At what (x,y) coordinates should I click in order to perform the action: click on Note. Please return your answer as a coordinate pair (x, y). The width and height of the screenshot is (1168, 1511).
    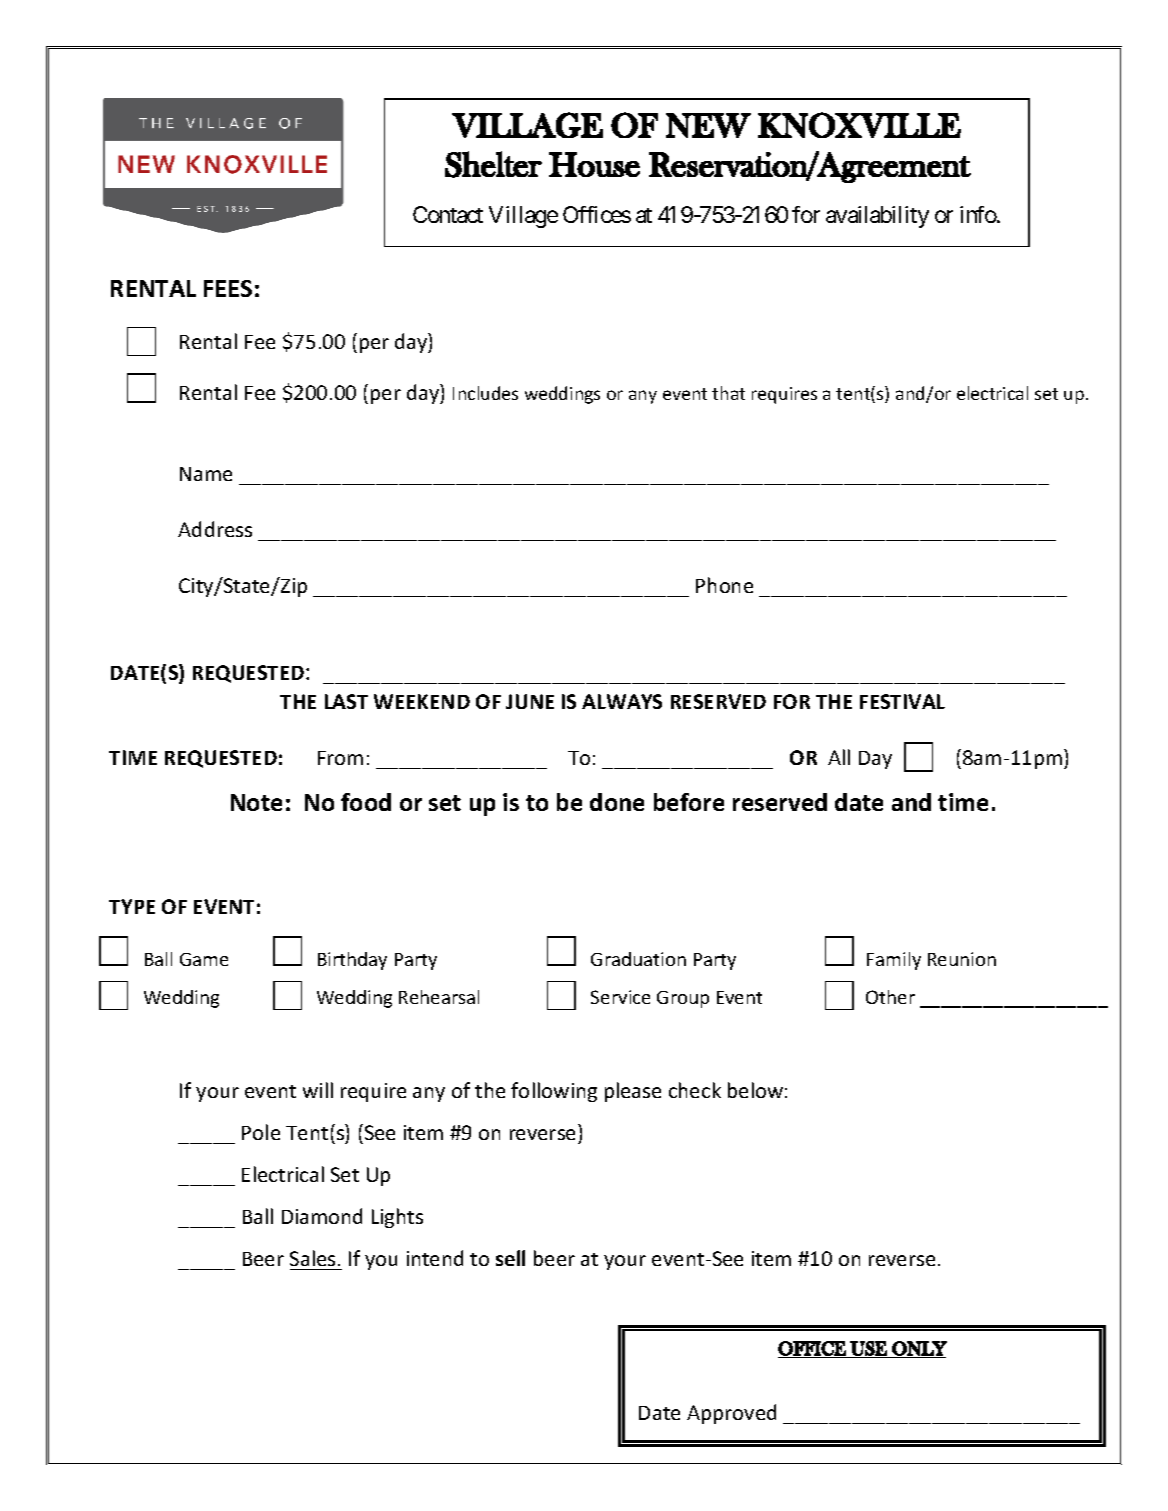
    Looking at the image, I should click on (256, 802).
